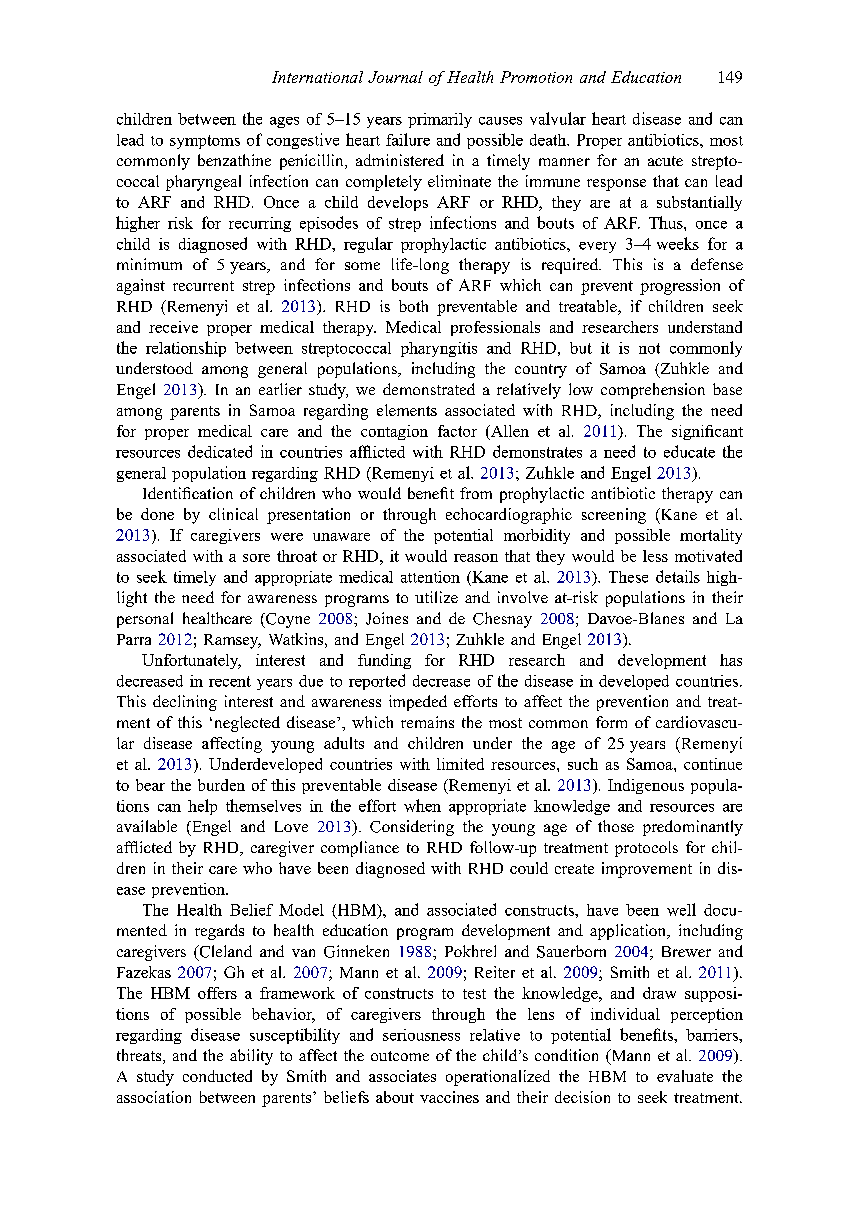  I want to click on receive, so click(173, 327).
